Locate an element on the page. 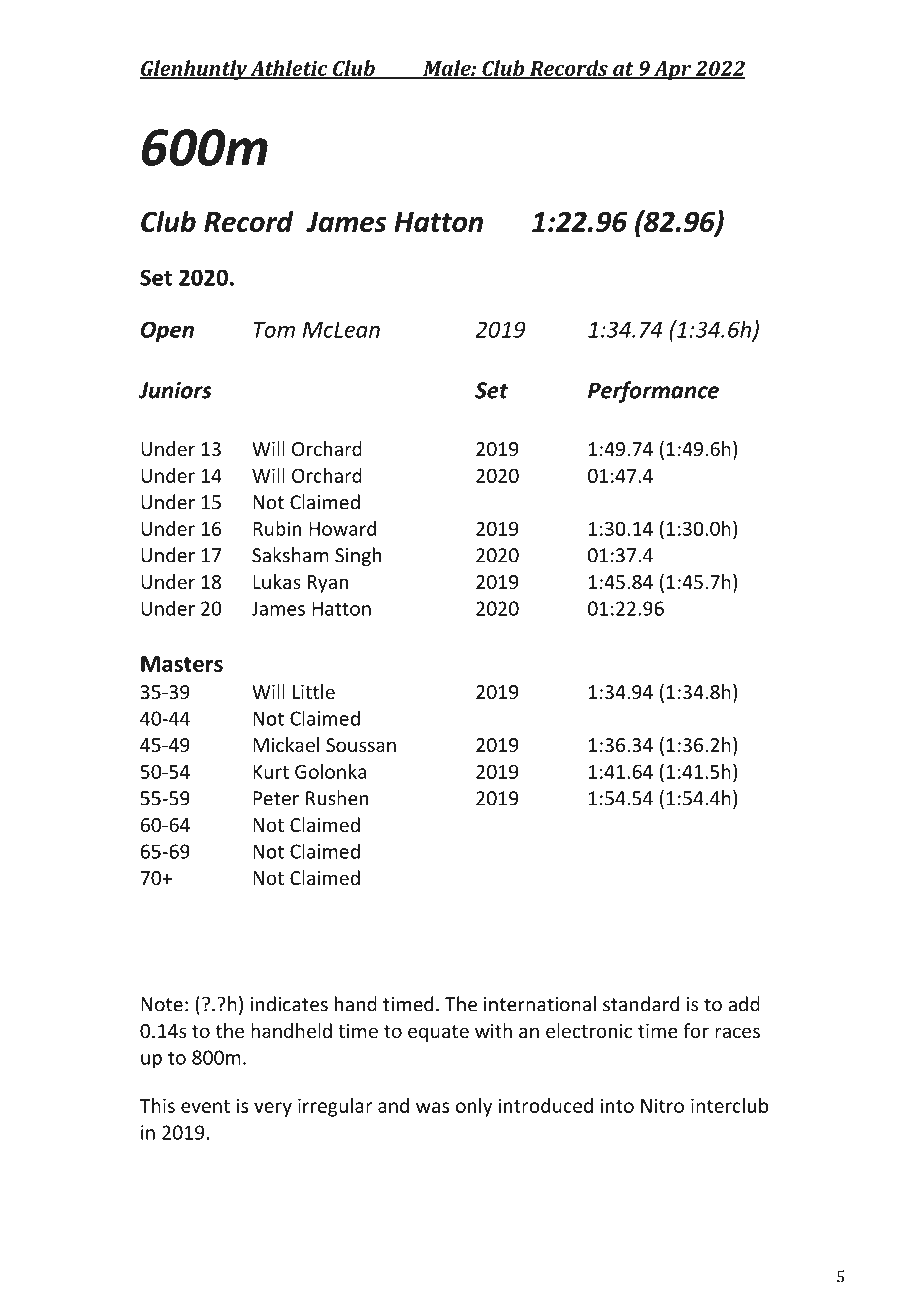 The width and height of the page is (924, 1309). Singh is located at coordinates (358, 556).
